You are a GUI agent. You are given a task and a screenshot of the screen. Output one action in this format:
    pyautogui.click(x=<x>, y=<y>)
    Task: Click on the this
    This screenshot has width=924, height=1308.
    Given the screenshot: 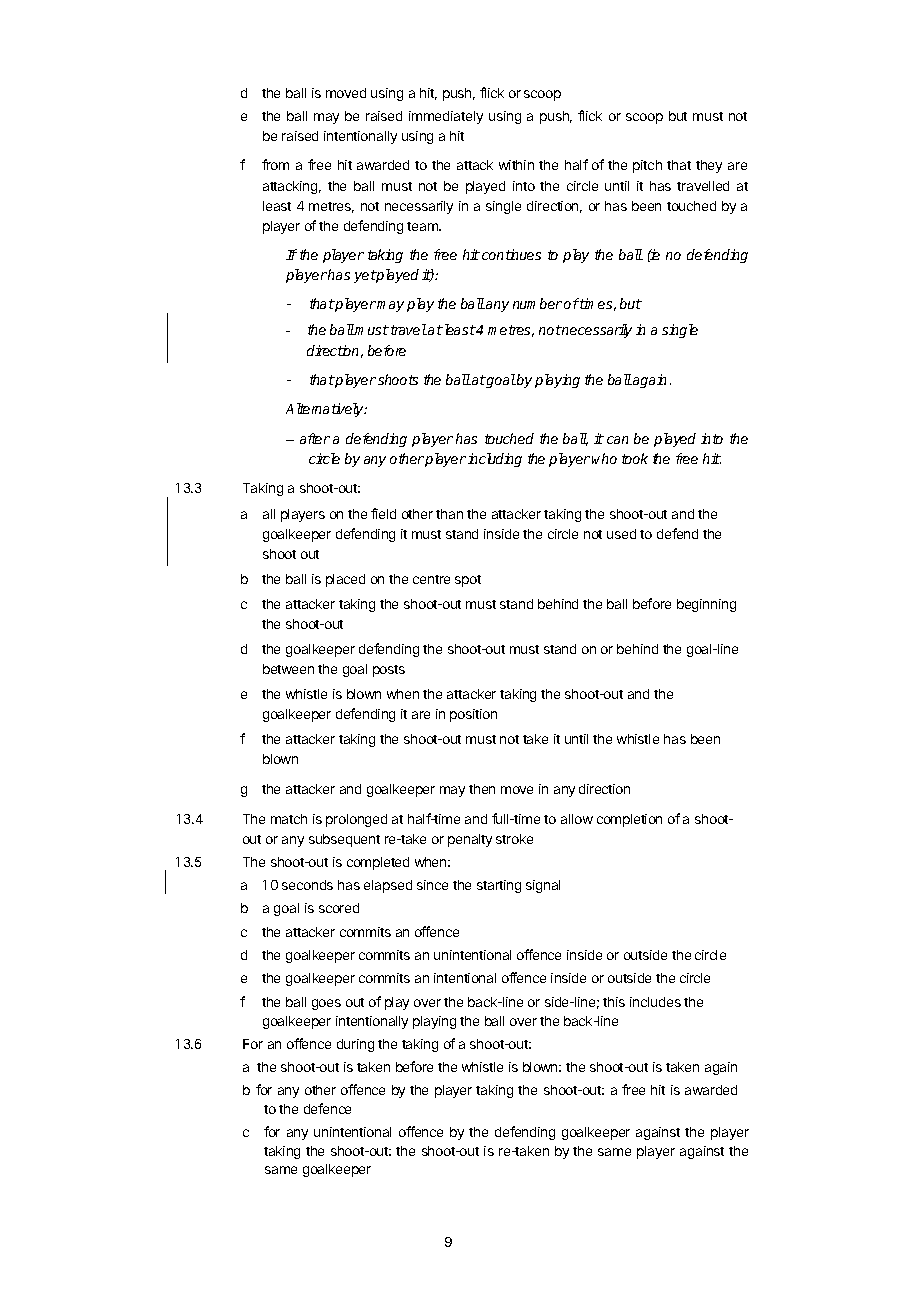 What is the action you would take?
    pyautogui.click(x=614, y=1002)
